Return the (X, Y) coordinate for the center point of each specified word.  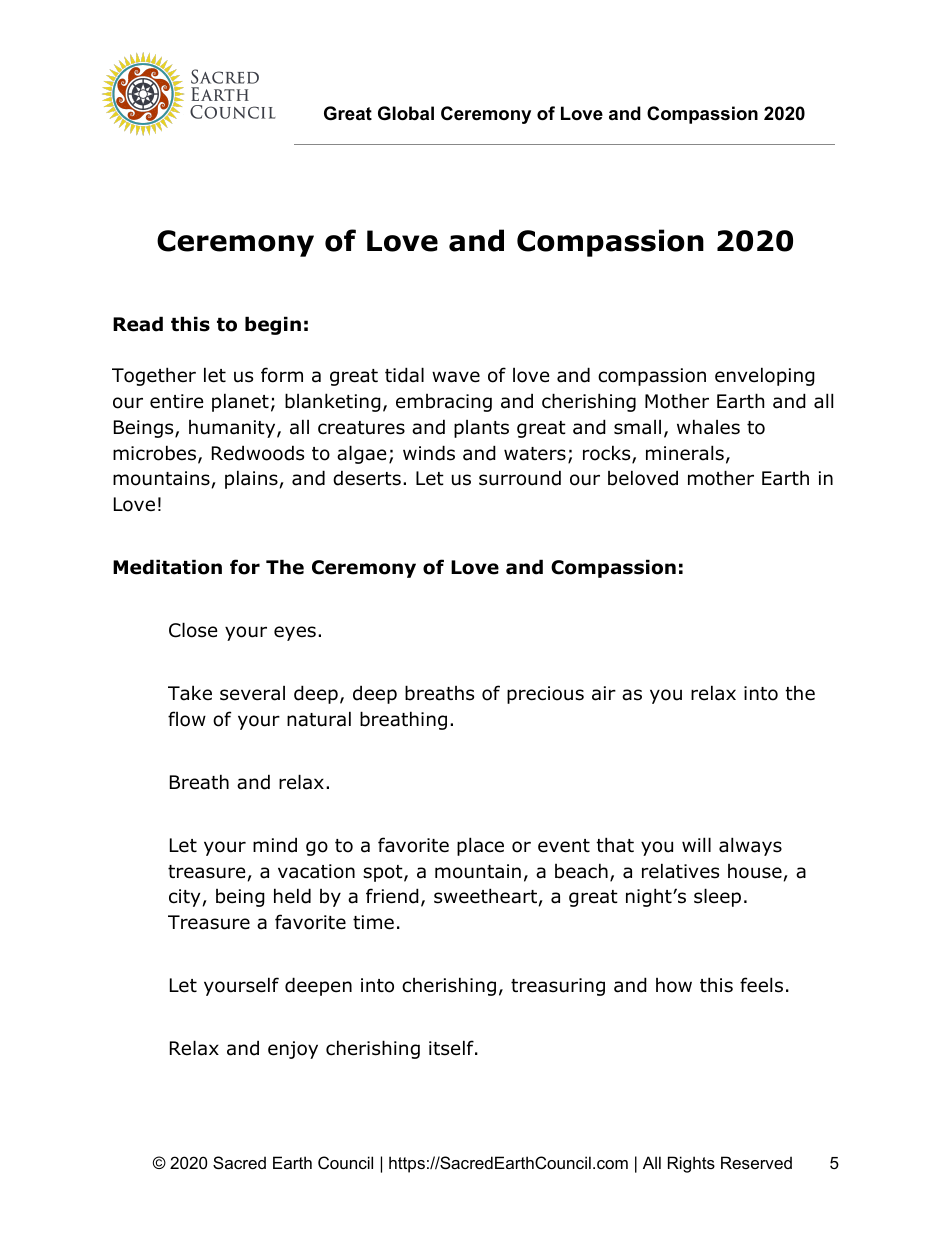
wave (456, 377)
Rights (691, 1164)
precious (545, 695)
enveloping (765, 376)
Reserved (756, 1162)
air (604, 693)
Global (406, 113)
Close (193, 630)
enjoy (293, 1050)
